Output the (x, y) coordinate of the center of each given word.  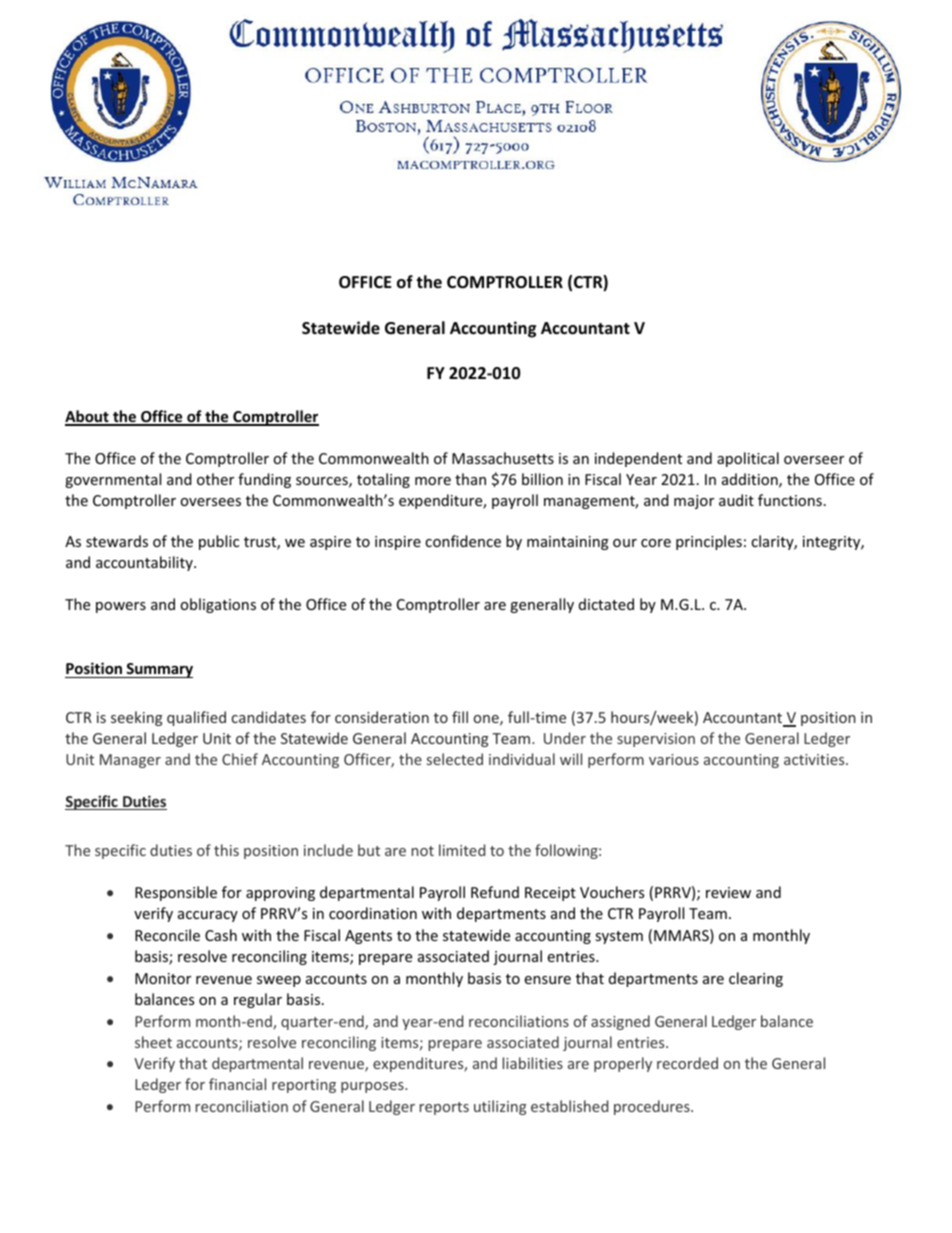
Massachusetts (503, 458)
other (215, 479)
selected (455, 759)
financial (237, 1084)
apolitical (748, 459)
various (674, 759)
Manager (130, 761)
